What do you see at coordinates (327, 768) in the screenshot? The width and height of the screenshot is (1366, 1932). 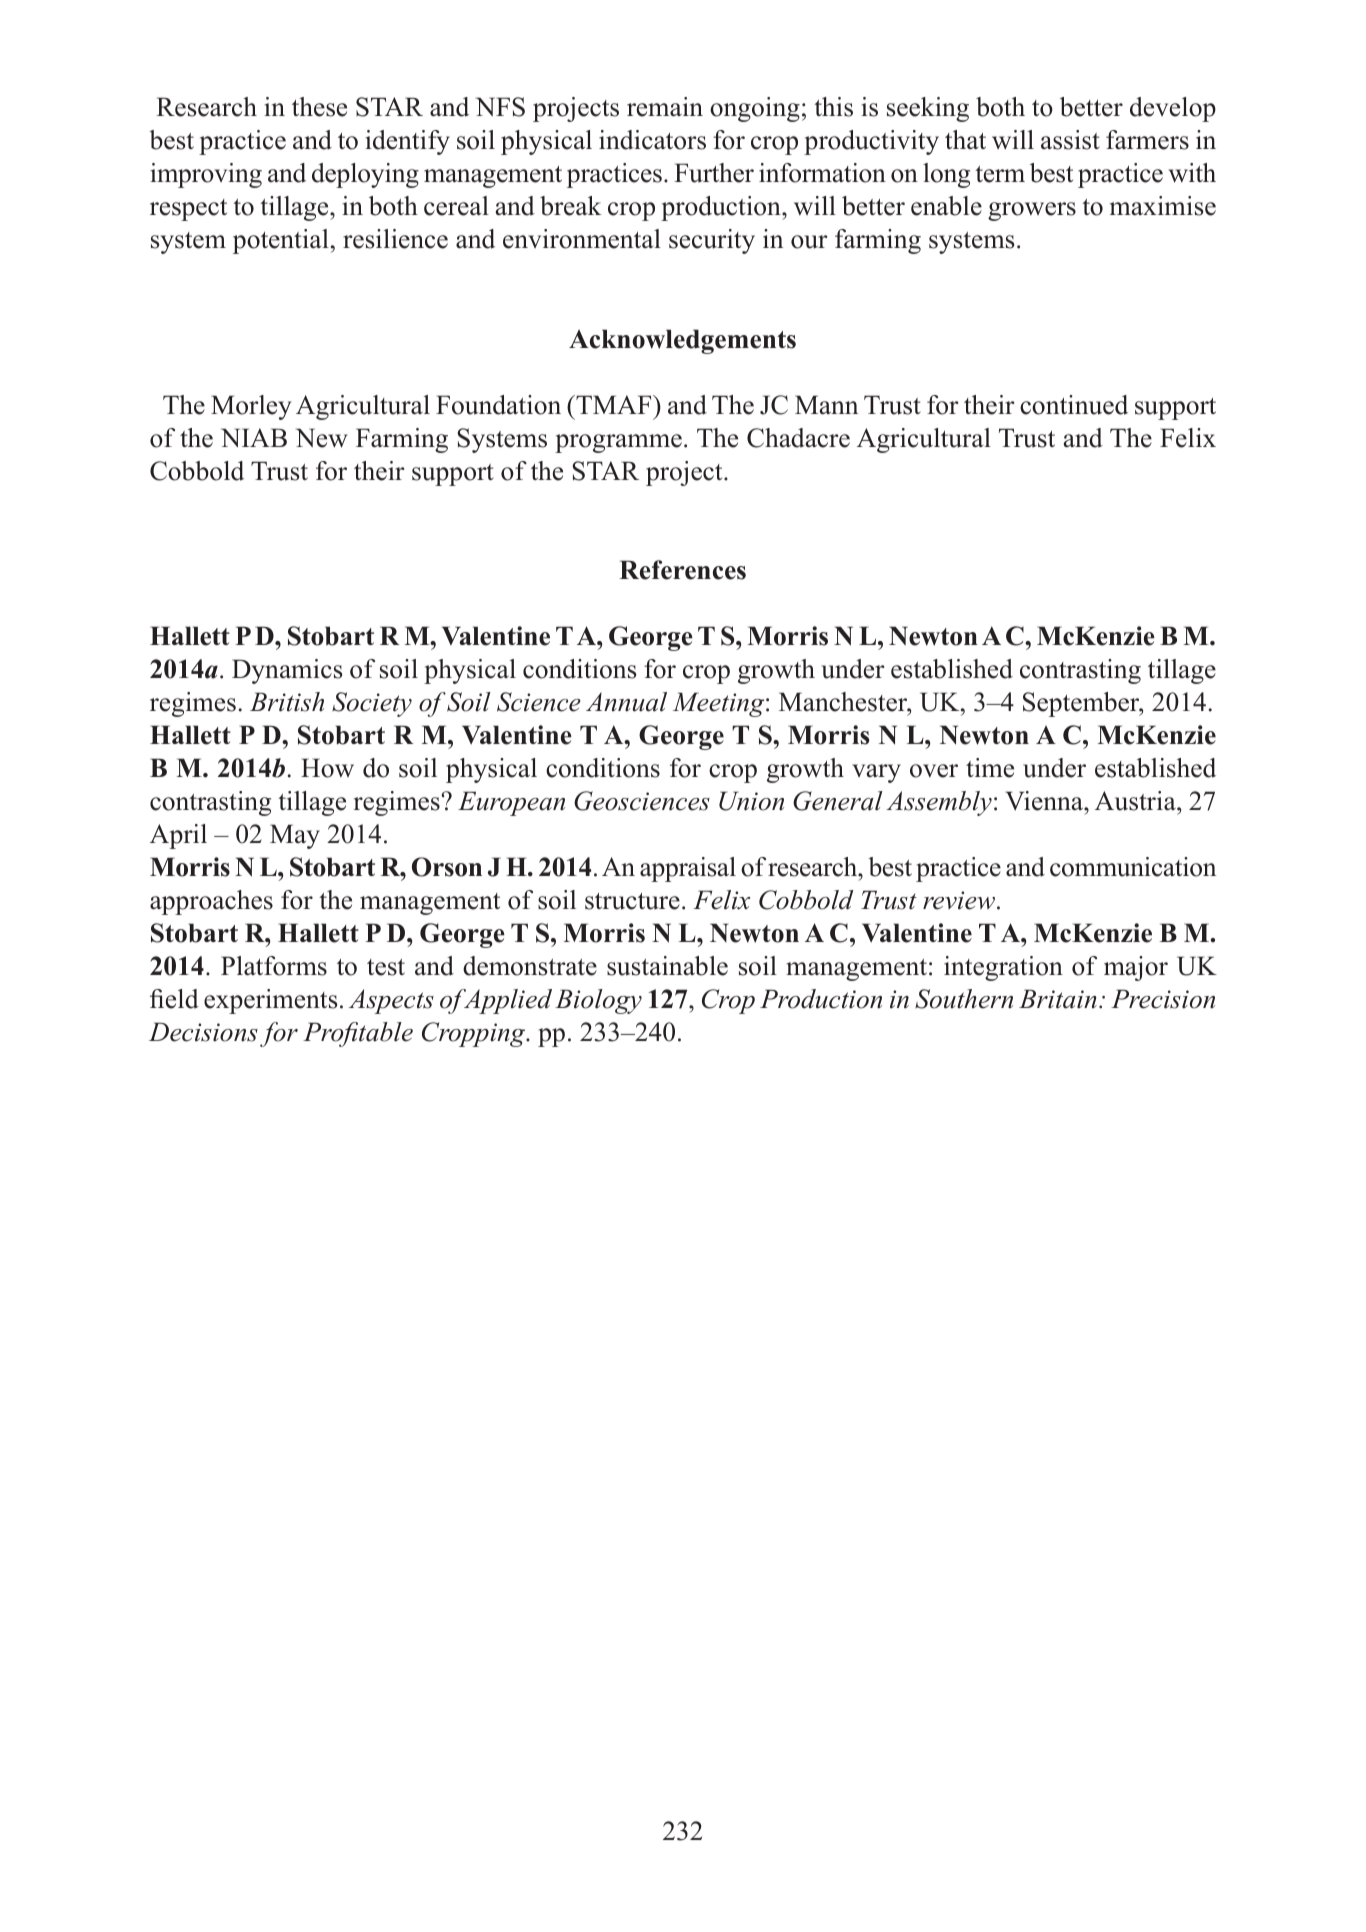 I see `How` at bounding box center [327, 768].
